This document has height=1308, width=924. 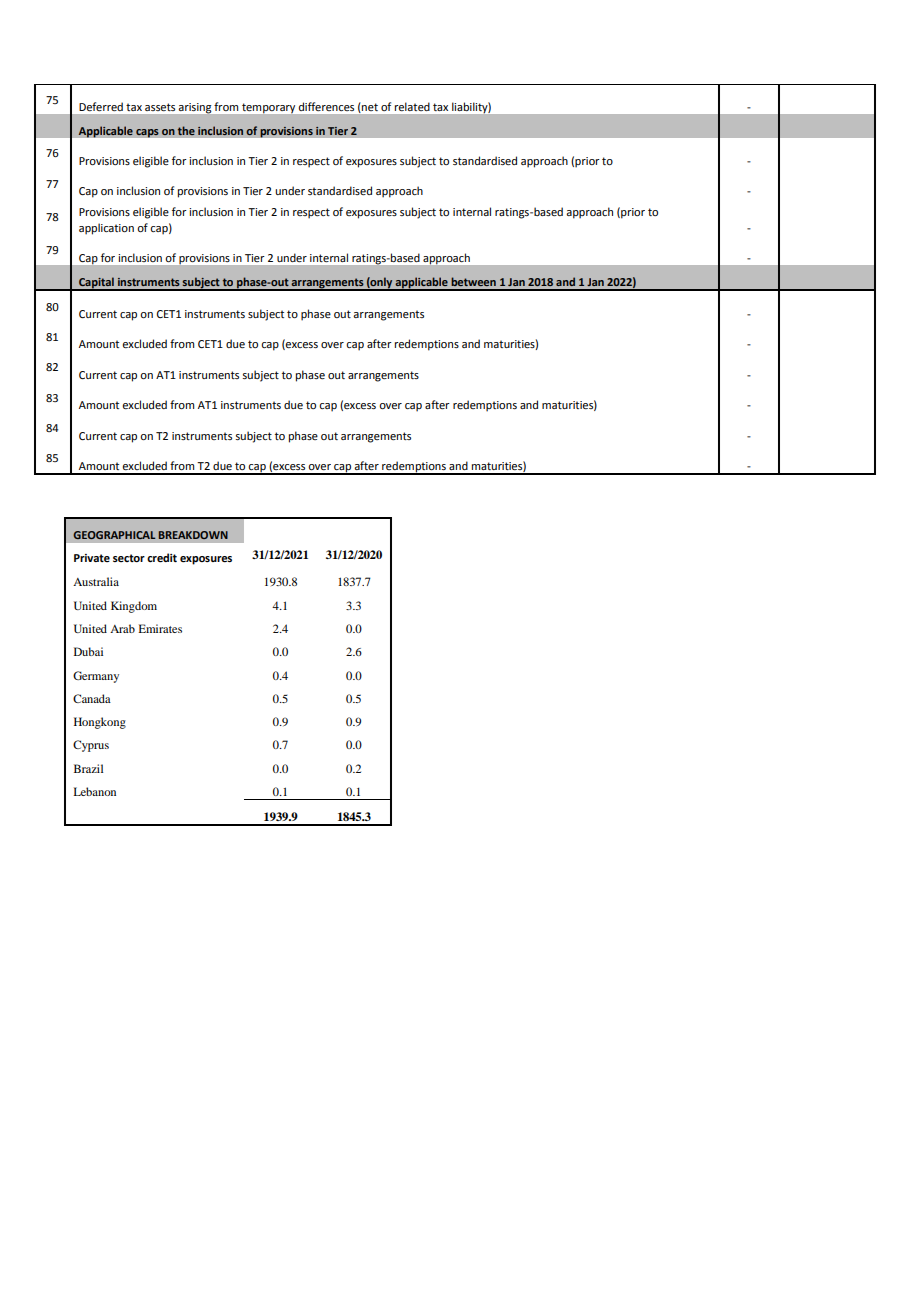 What do you see at coordinates (129, 558) in the document?
I see `sector` at bounding box center [129, 558].
